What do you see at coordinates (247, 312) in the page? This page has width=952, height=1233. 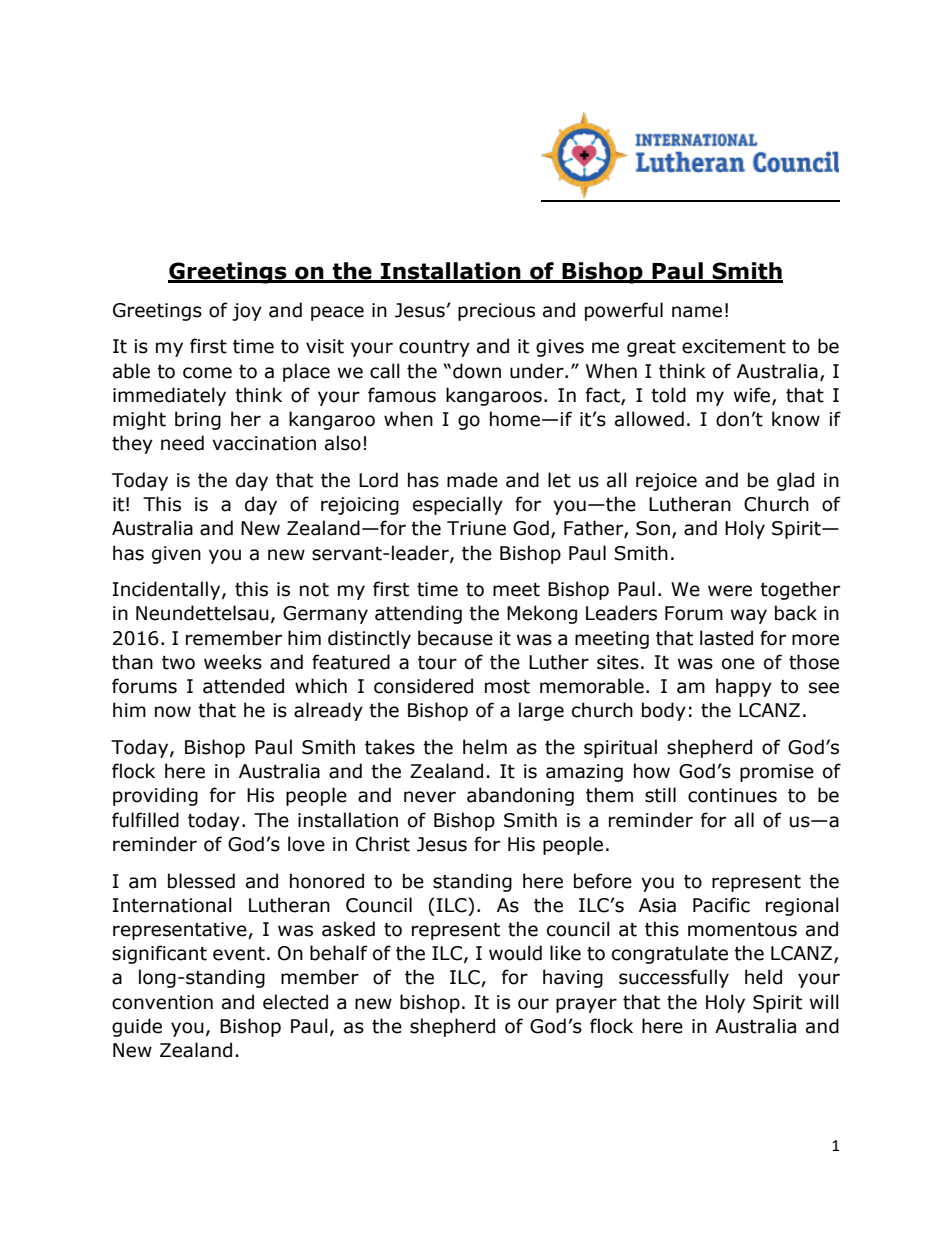 I see `joy` at bounding box center [247, 312].
